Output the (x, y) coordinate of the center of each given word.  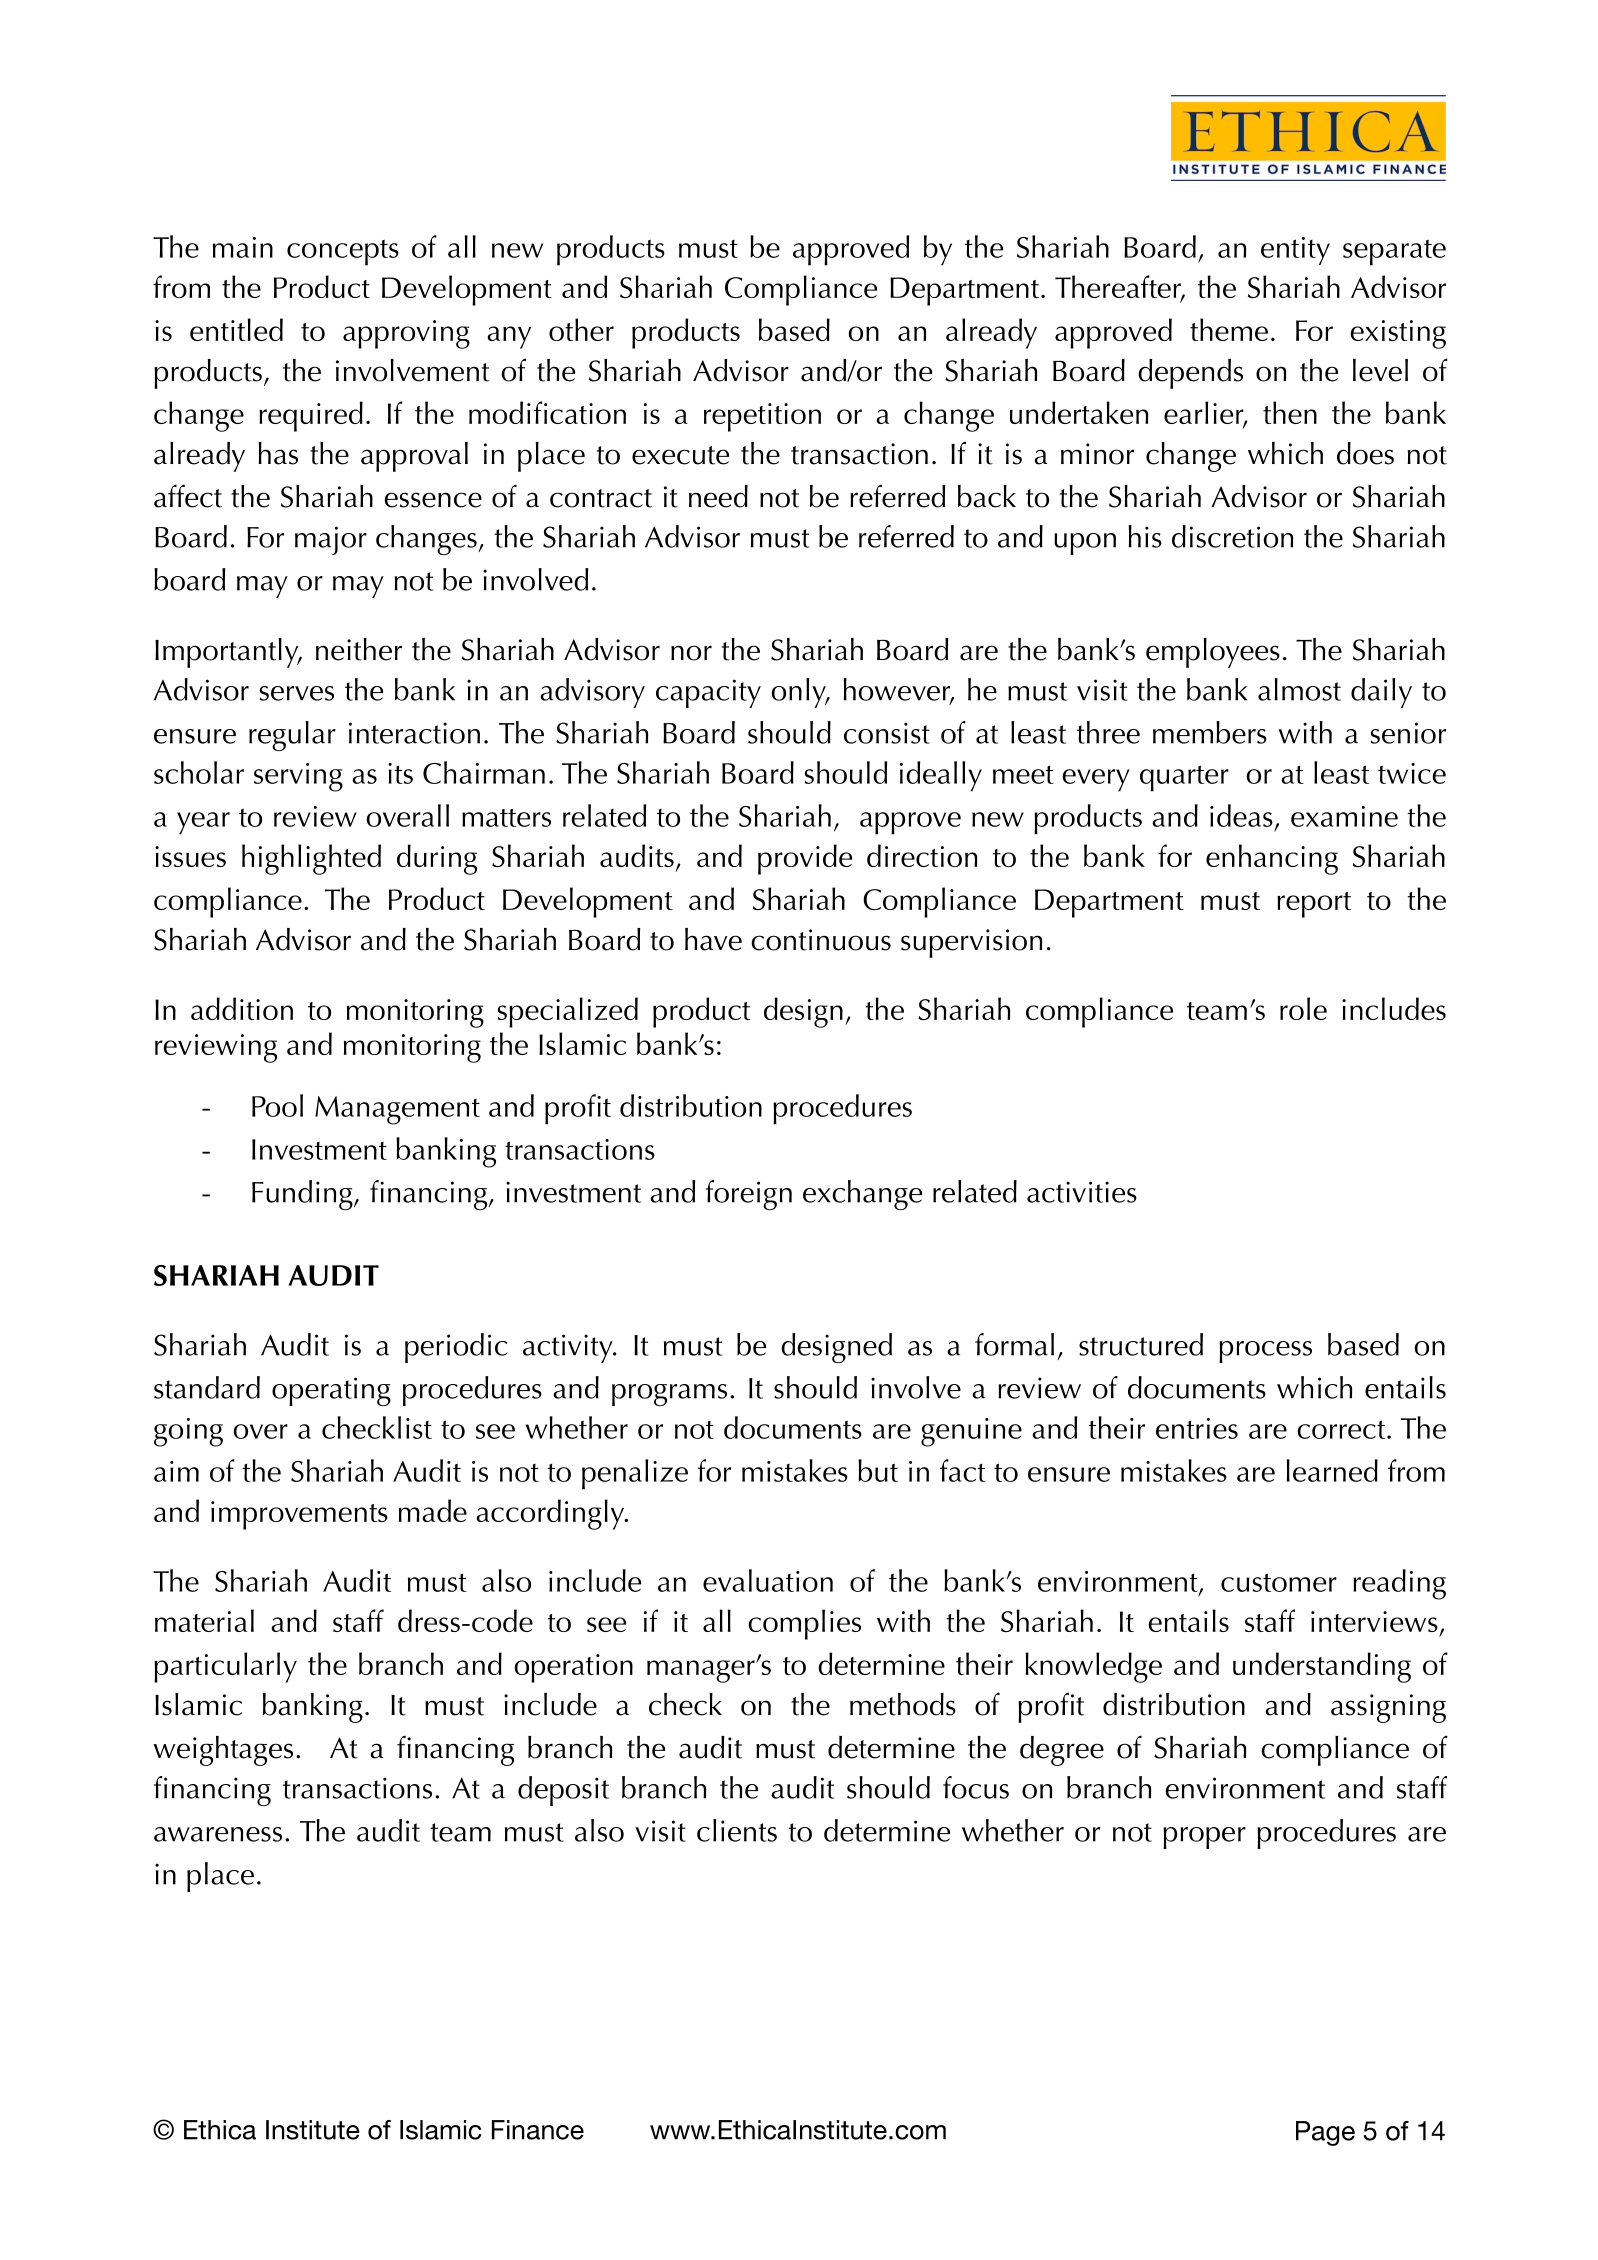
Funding (303, 1195)
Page (1325, 2133)
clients (737, 1830)
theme (1229, 329)
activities (1082, 1192)
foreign (749, 1195)
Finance (538, 2130)
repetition (762, 417)
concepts (343, 252)
